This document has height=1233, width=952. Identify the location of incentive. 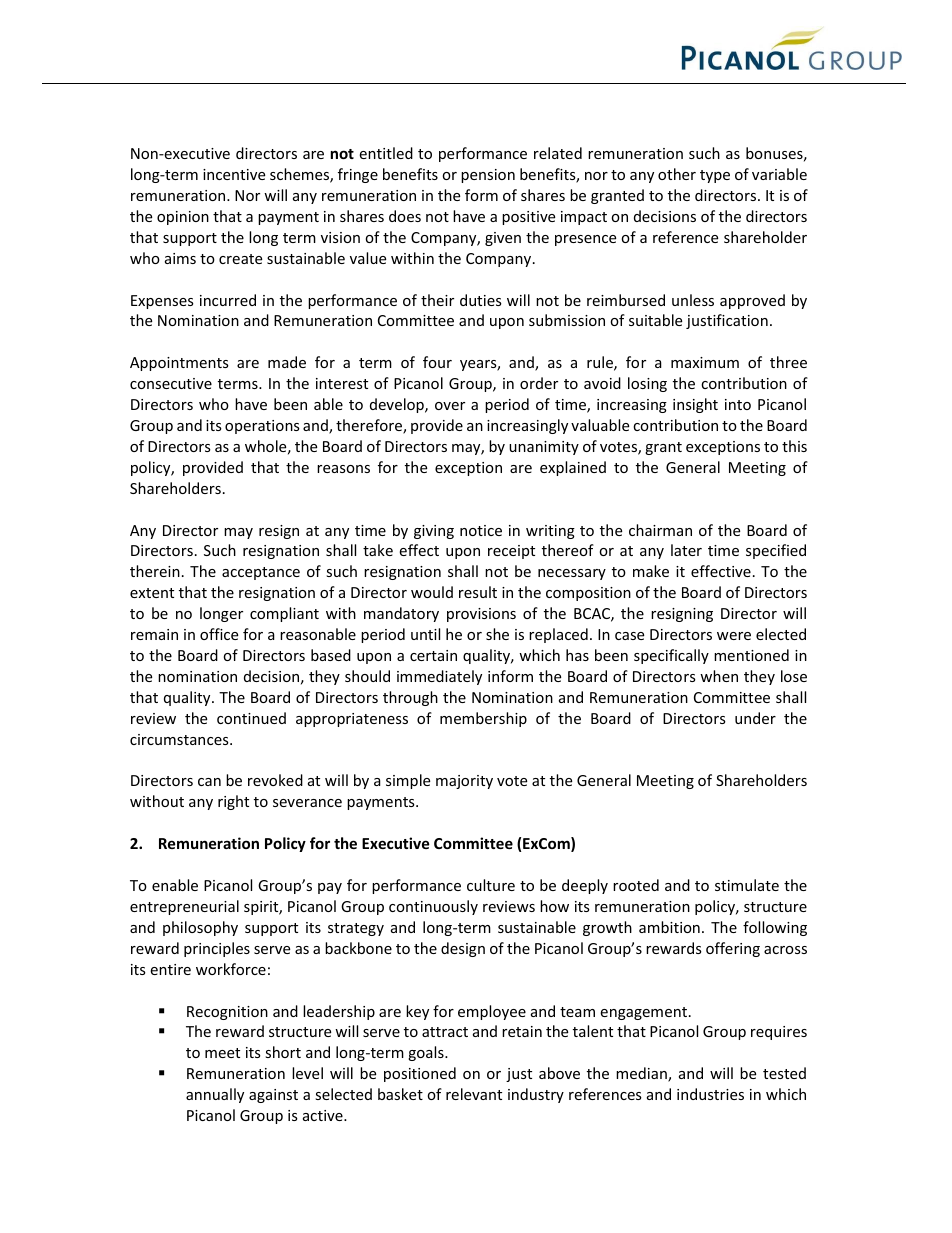
(234, 174).
